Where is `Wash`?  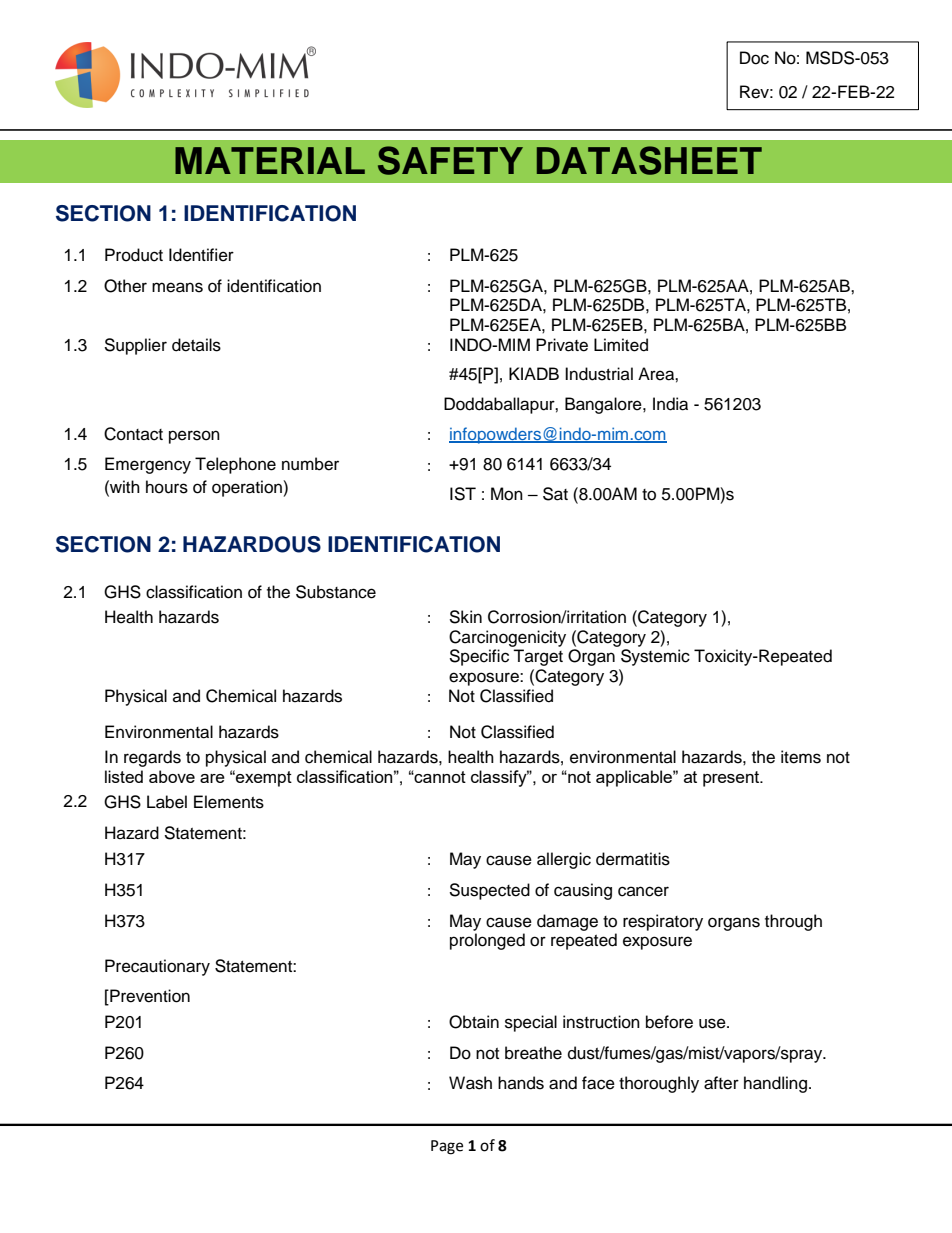 Wash is located at coordinates (470, 1083).
